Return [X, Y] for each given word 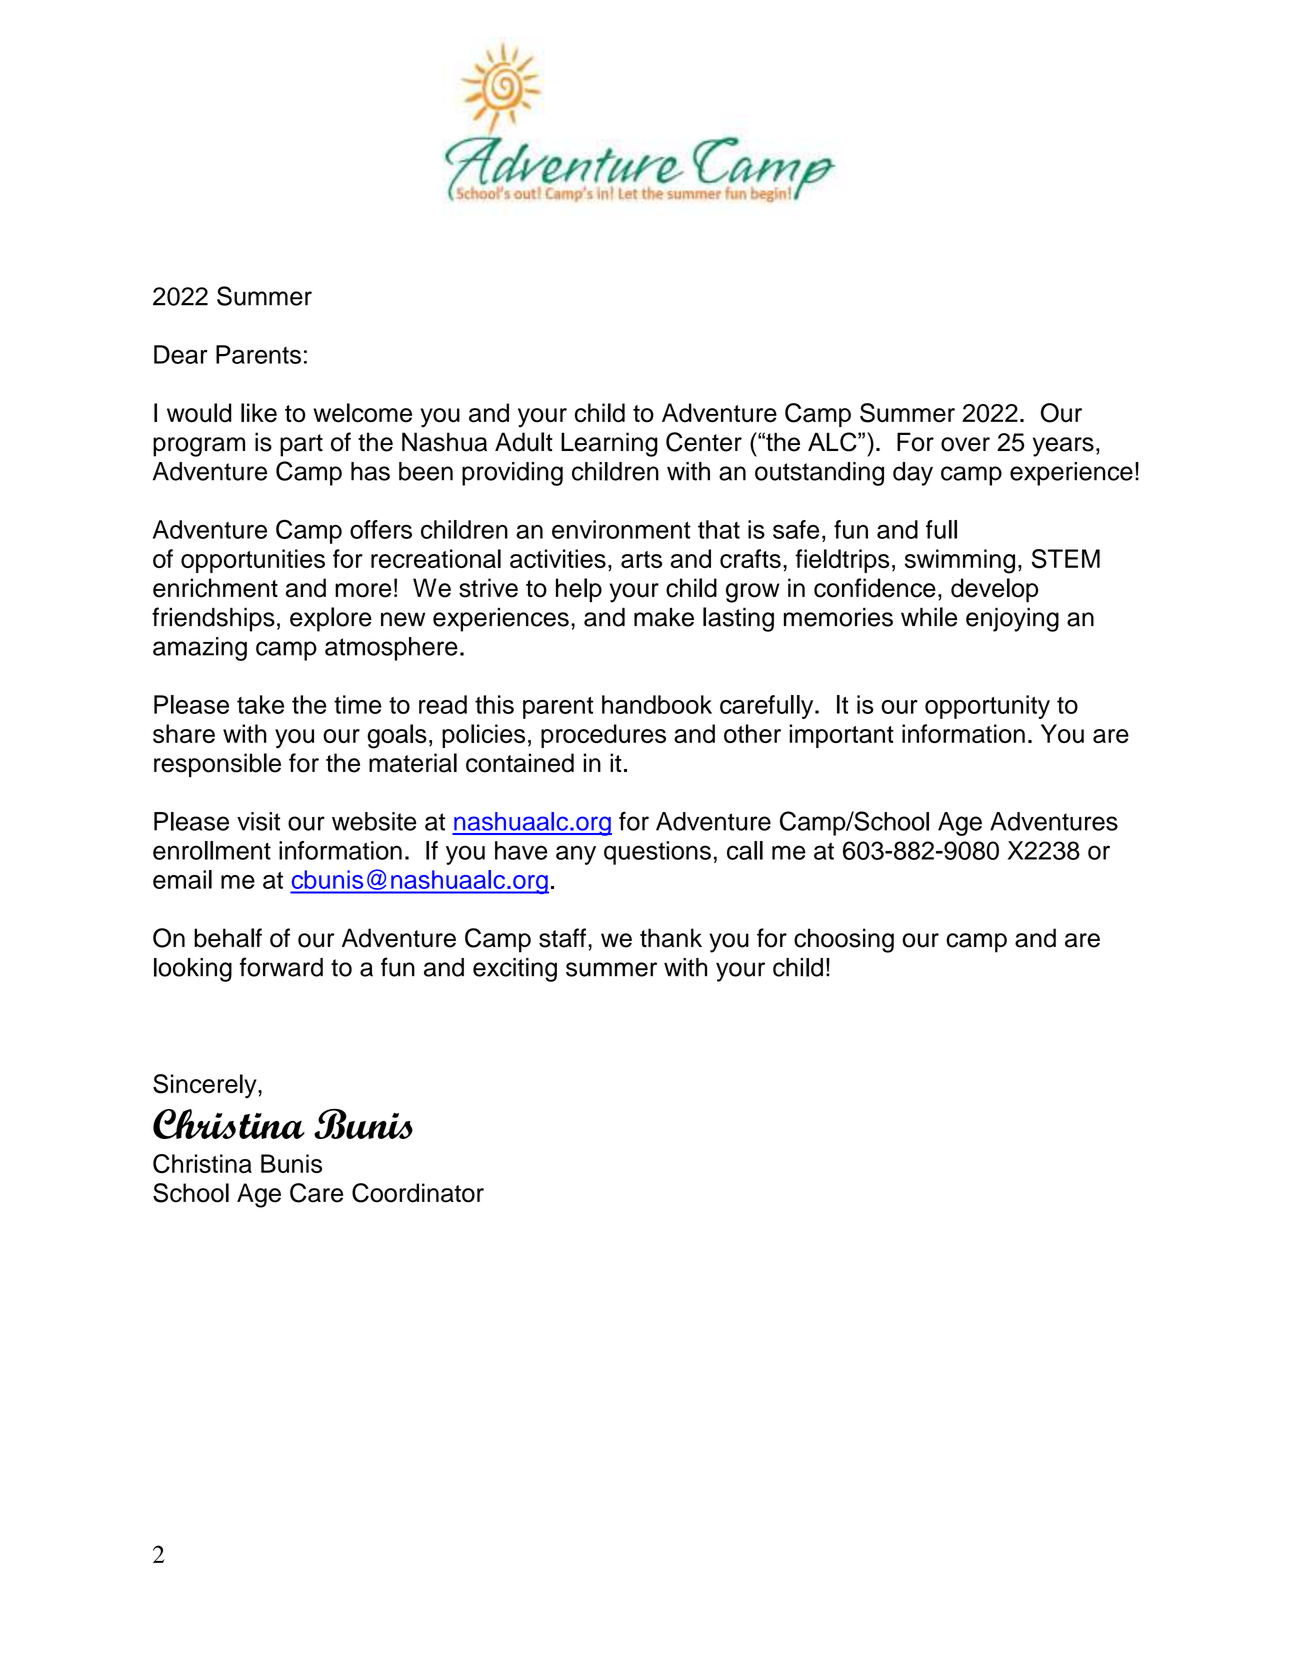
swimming [960, 561]
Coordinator [418, 1193]
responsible [217, 765]
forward [281, 967]
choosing [844, 940]
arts [641, 559]
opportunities [253, 561]
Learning [609, 444]
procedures [603, 736]
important [841, 736]
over [965, 444]
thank [671, 938]
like [259, 413]
